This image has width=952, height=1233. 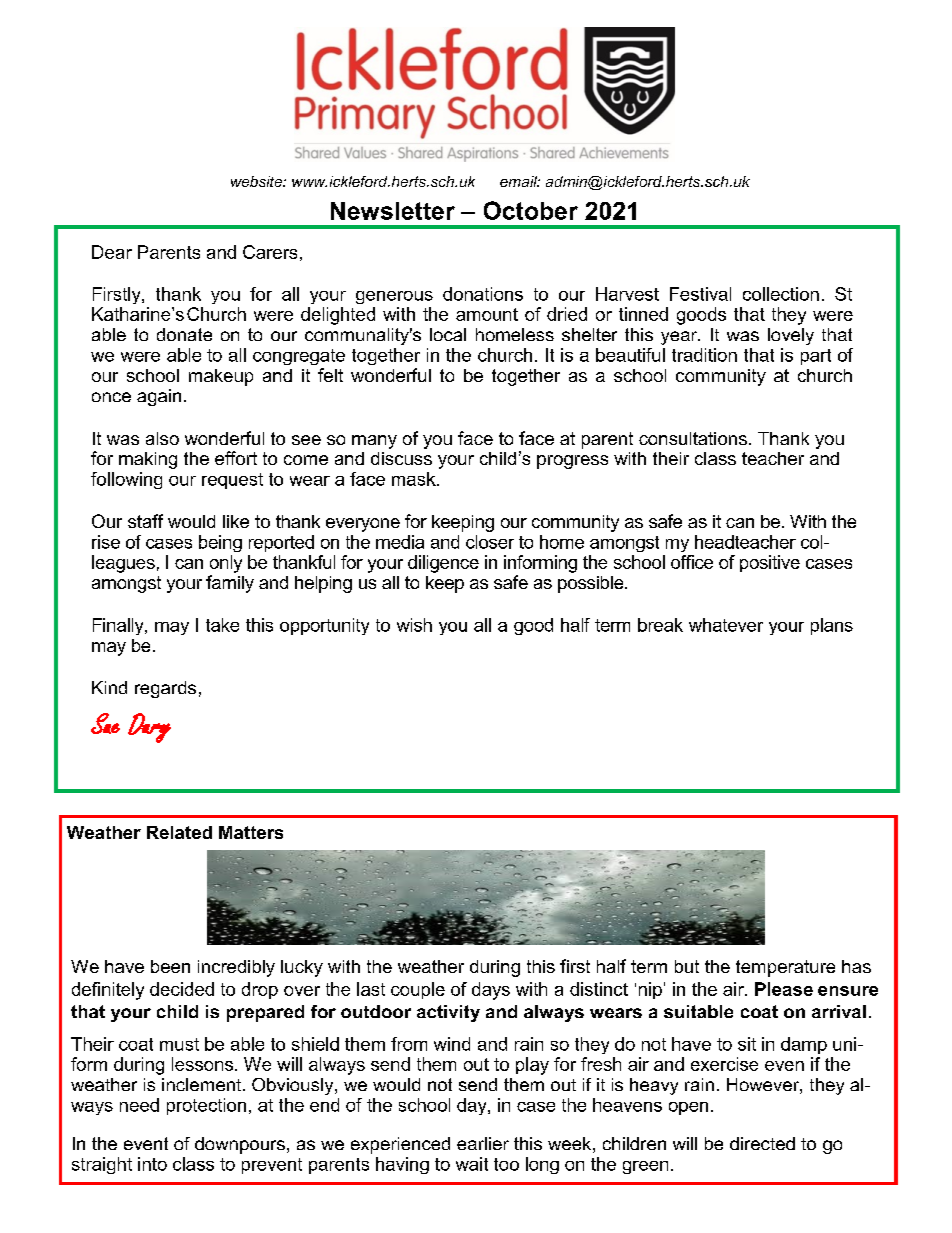 I want to click on closer, so click(x=490, y=542).
